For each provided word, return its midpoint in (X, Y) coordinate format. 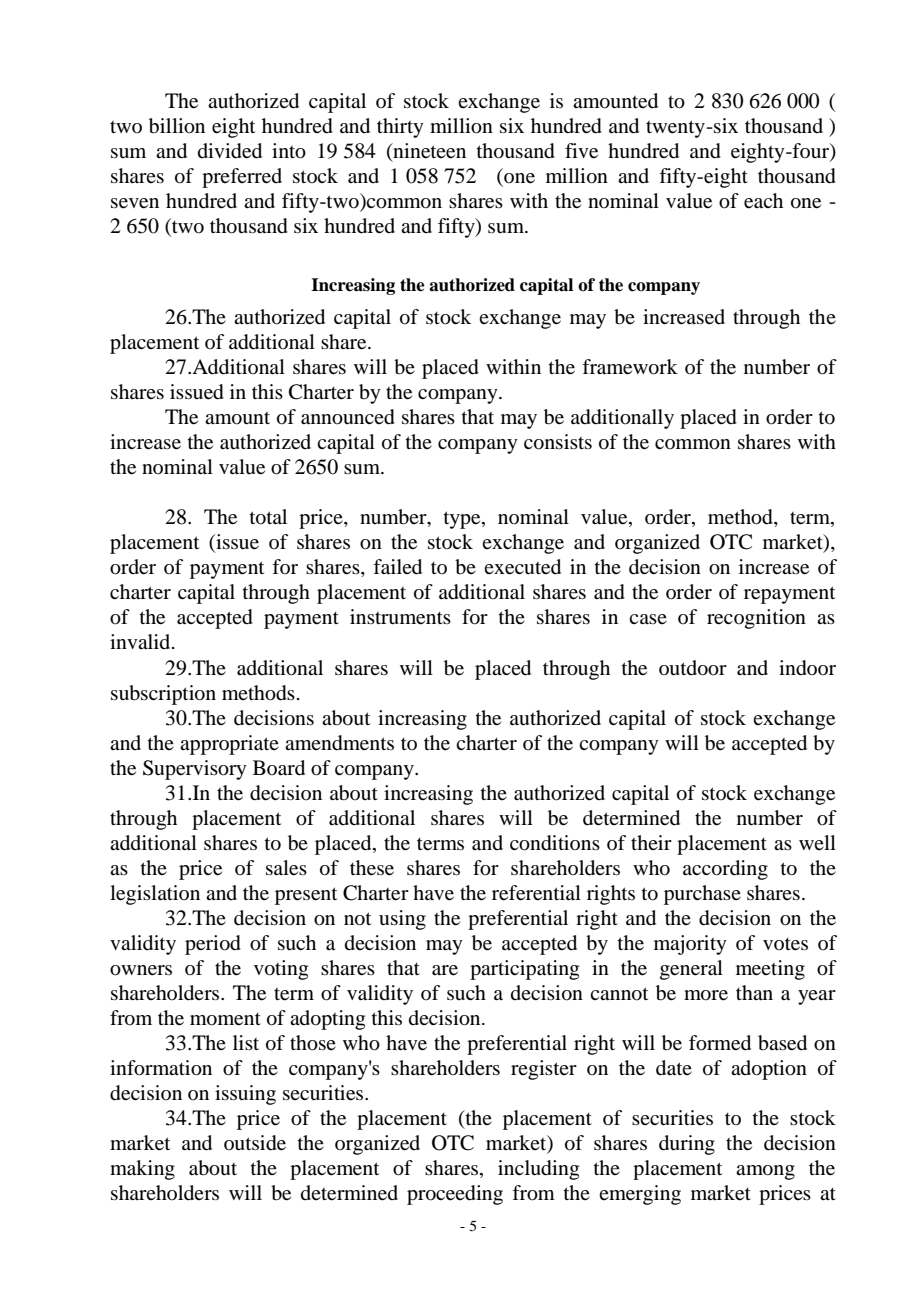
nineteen (428, 152)
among (765, 1172)
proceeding (455, 1195)
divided (230, 151)
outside (255, 1143)
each (763, 201)
